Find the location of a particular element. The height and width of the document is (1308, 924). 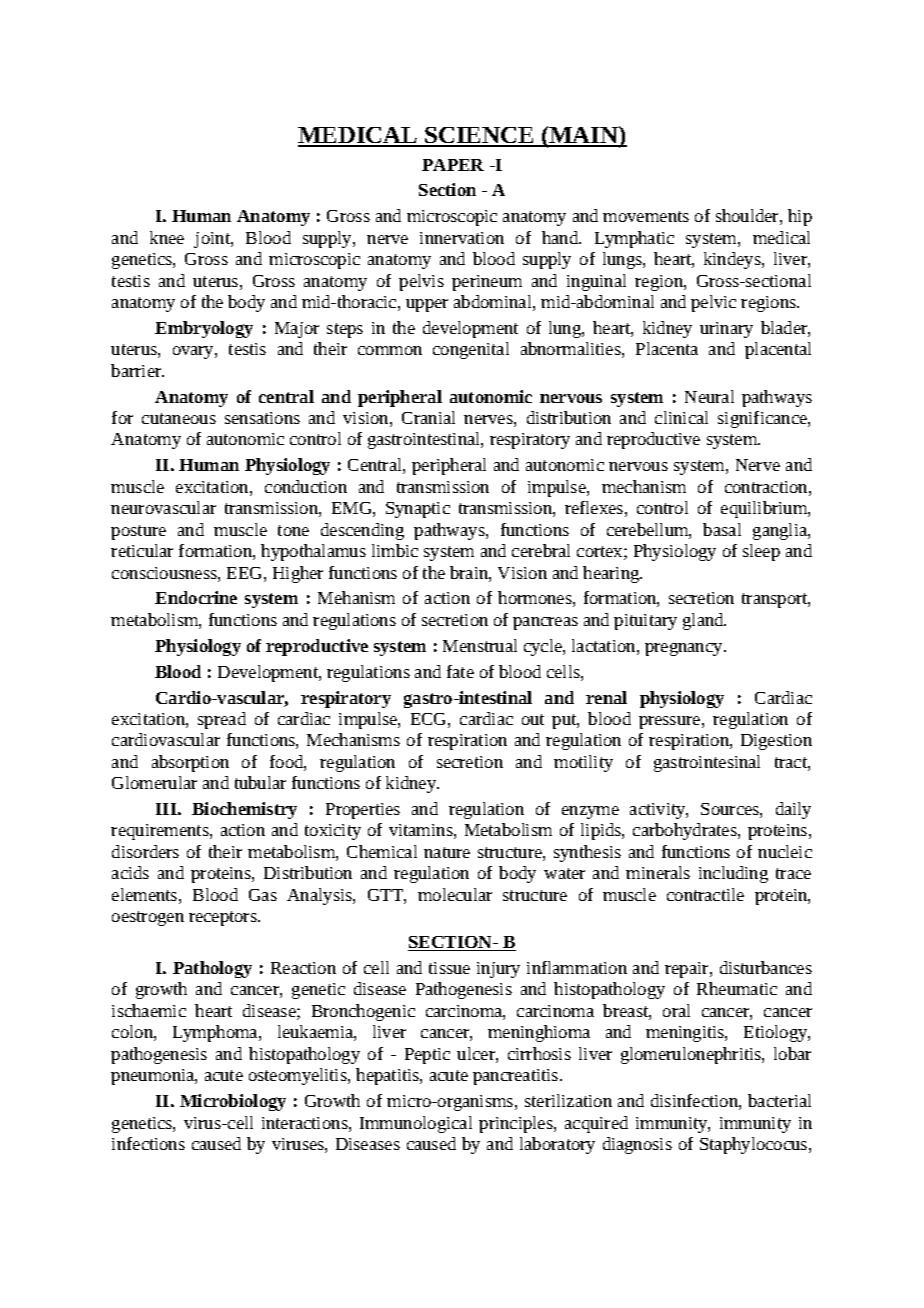

movements is located at coordinates (646, 216).
